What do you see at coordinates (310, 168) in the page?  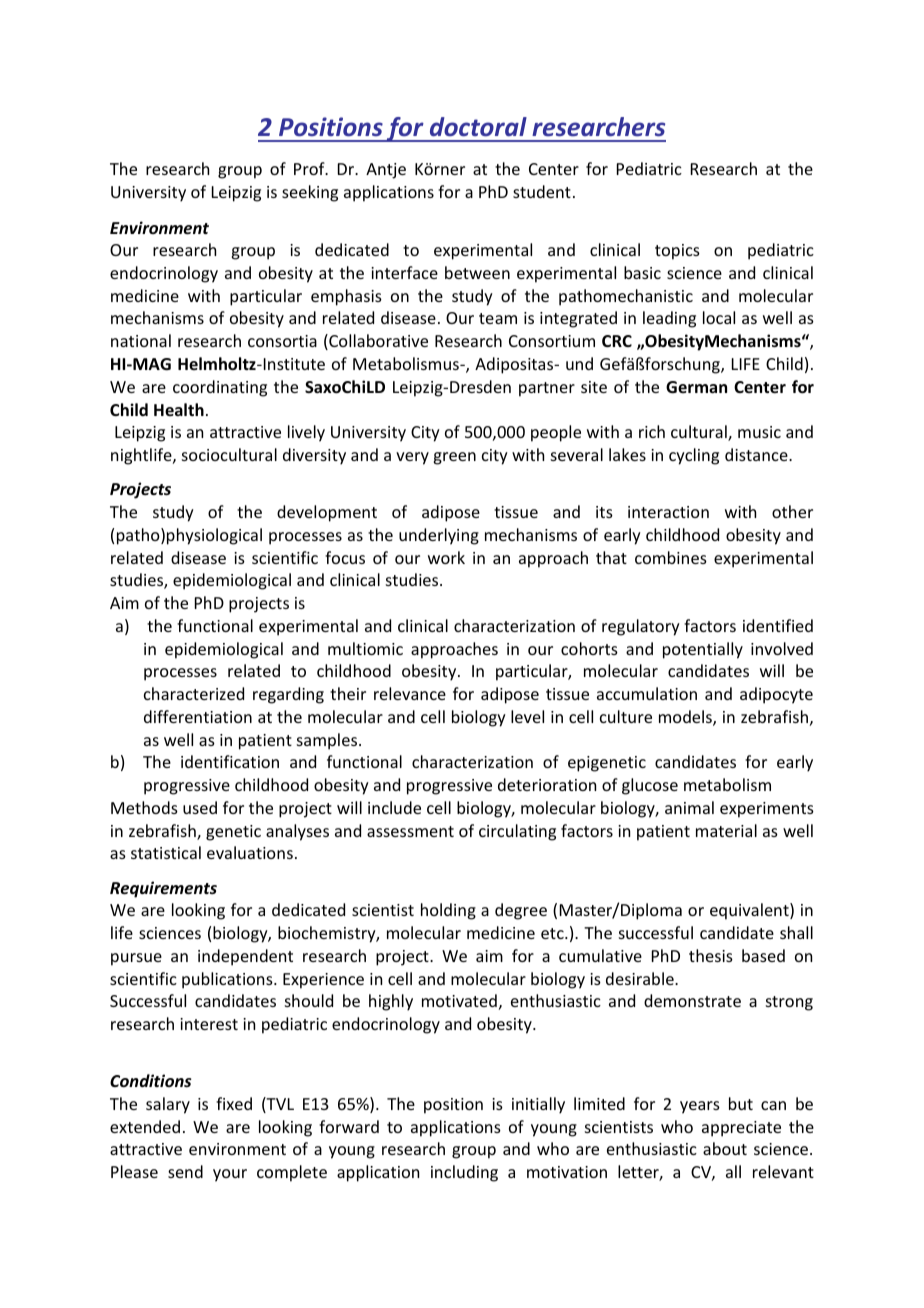 I see `Prof` at bounding box center [310, 168].
